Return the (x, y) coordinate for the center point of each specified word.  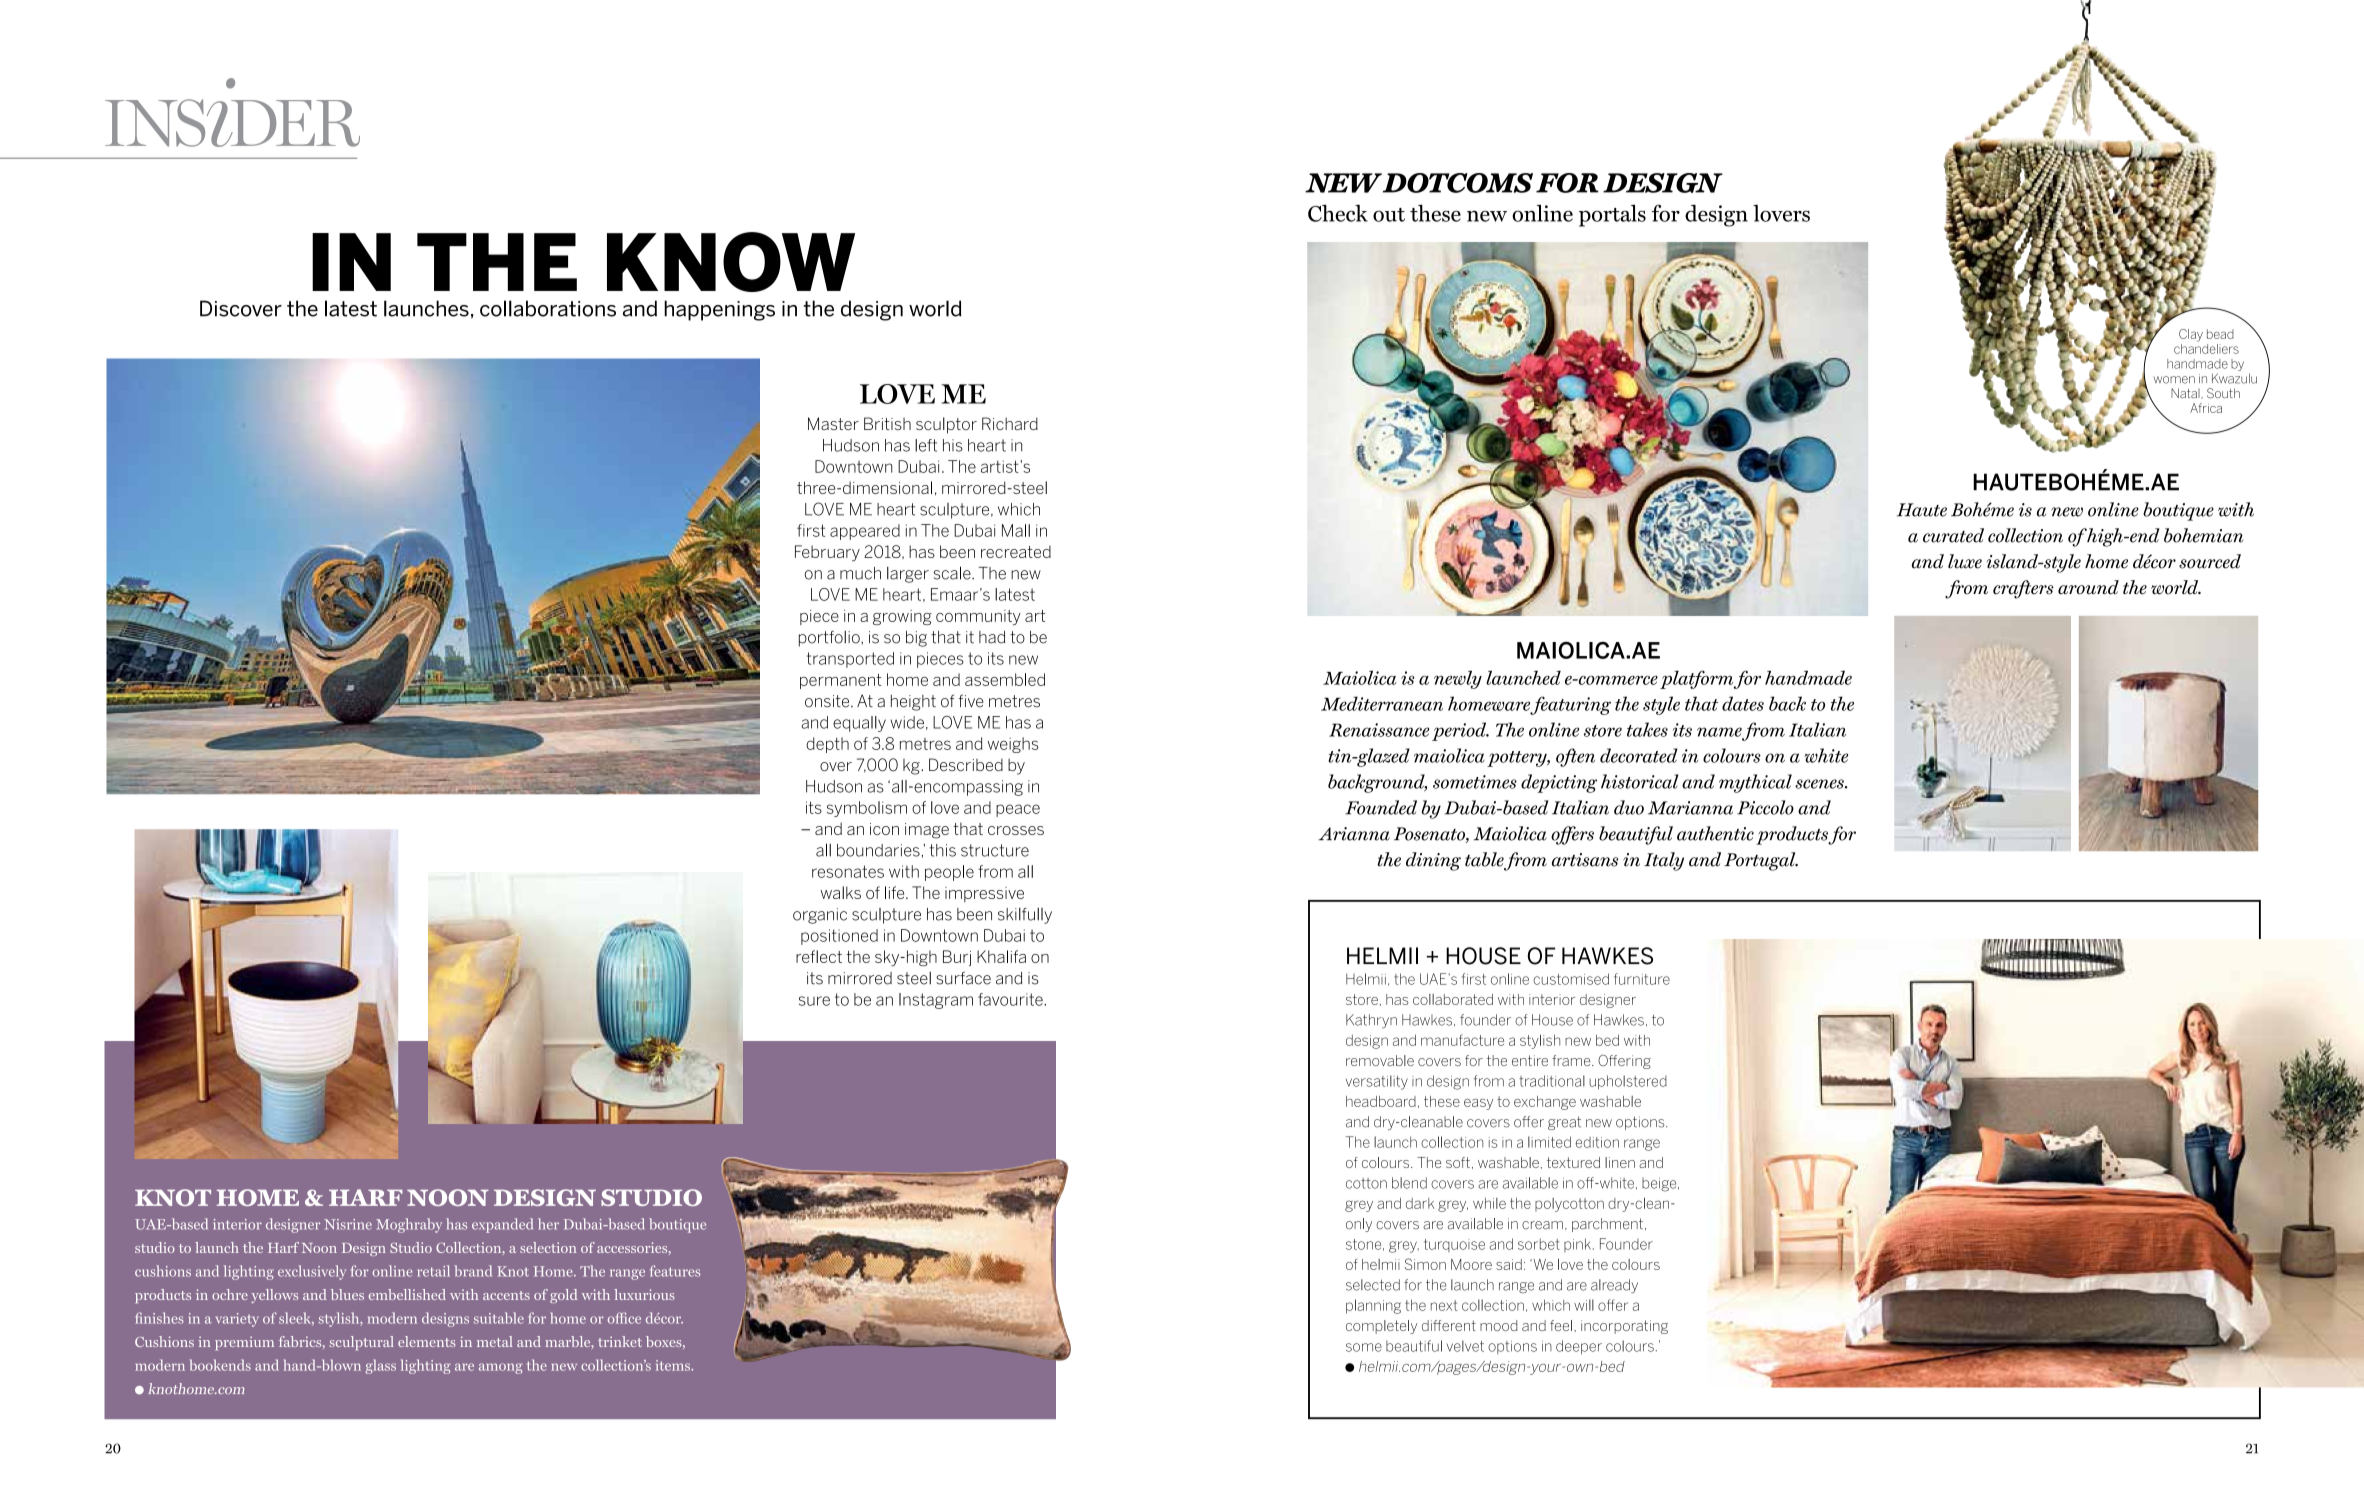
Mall (1016, 530)
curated (1953, 535)
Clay (2191, 335)
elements (427, 1341)
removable (1380, 1060)
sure (814, 1001)
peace (1018, 810)
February (827, 553)
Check (1338, 213)
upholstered (1628, 1082)
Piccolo (1765, 807)
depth (827, 745)
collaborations (548, 308)
